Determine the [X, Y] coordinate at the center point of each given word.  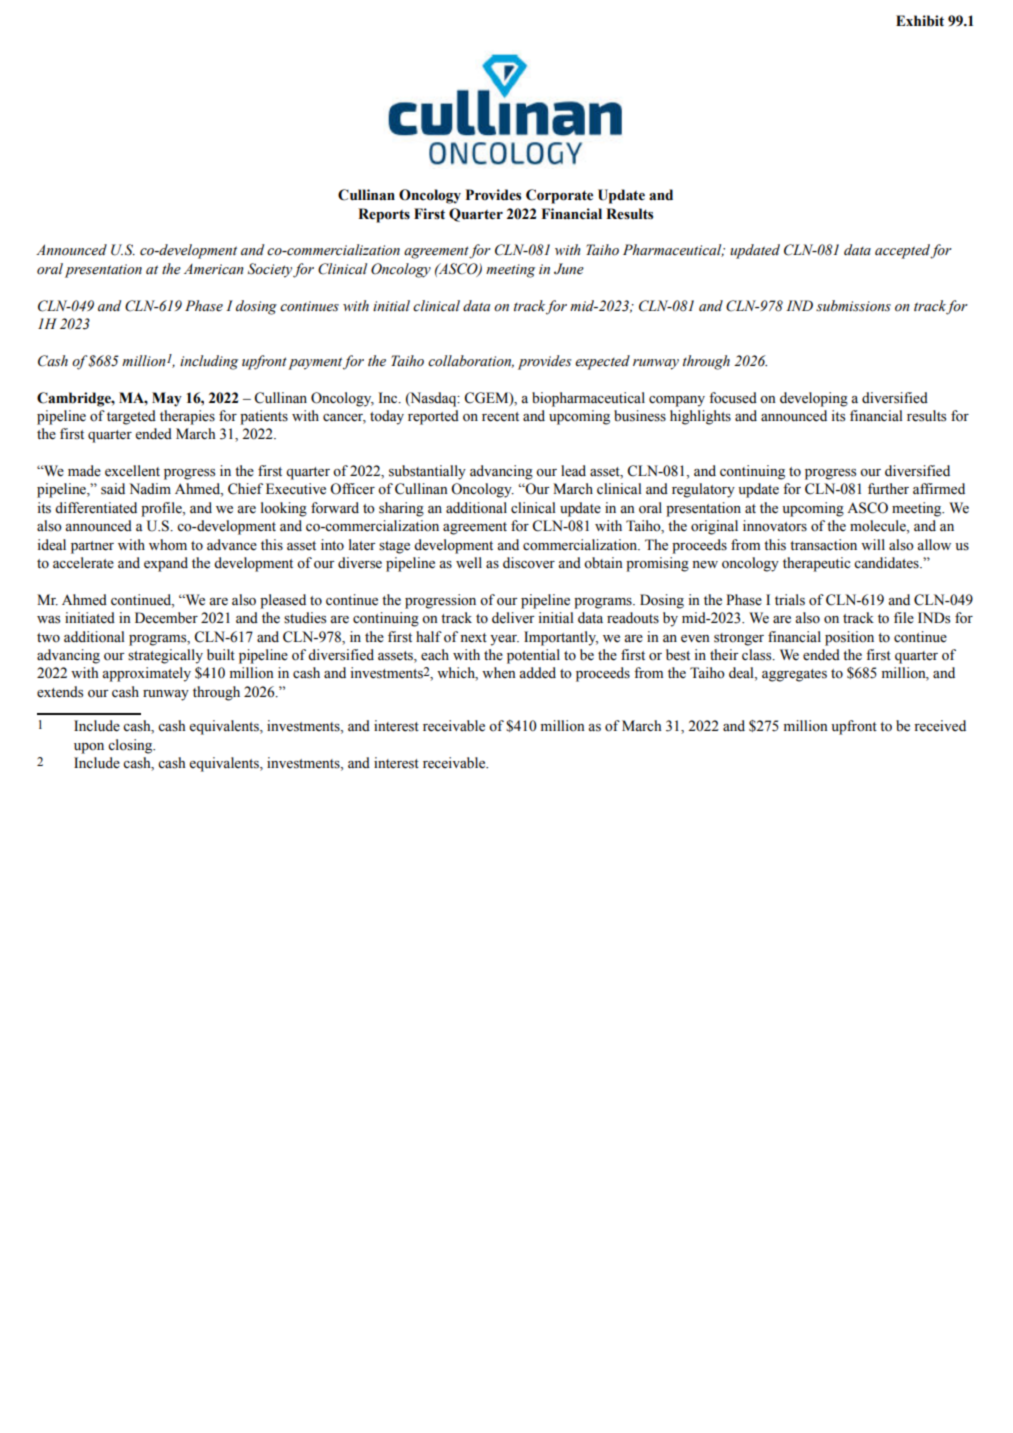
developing [814, 399]
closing [131, 746]
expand [166, 564]
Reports [384, 215]
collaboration [471, 361]
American [214, 269]
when [499, 673]
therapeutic [816, 564]
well [469, 563]
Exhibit [920, 21]
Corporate [559, 196]
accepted [903, 251]
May [167, 399]
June [569, 269]
